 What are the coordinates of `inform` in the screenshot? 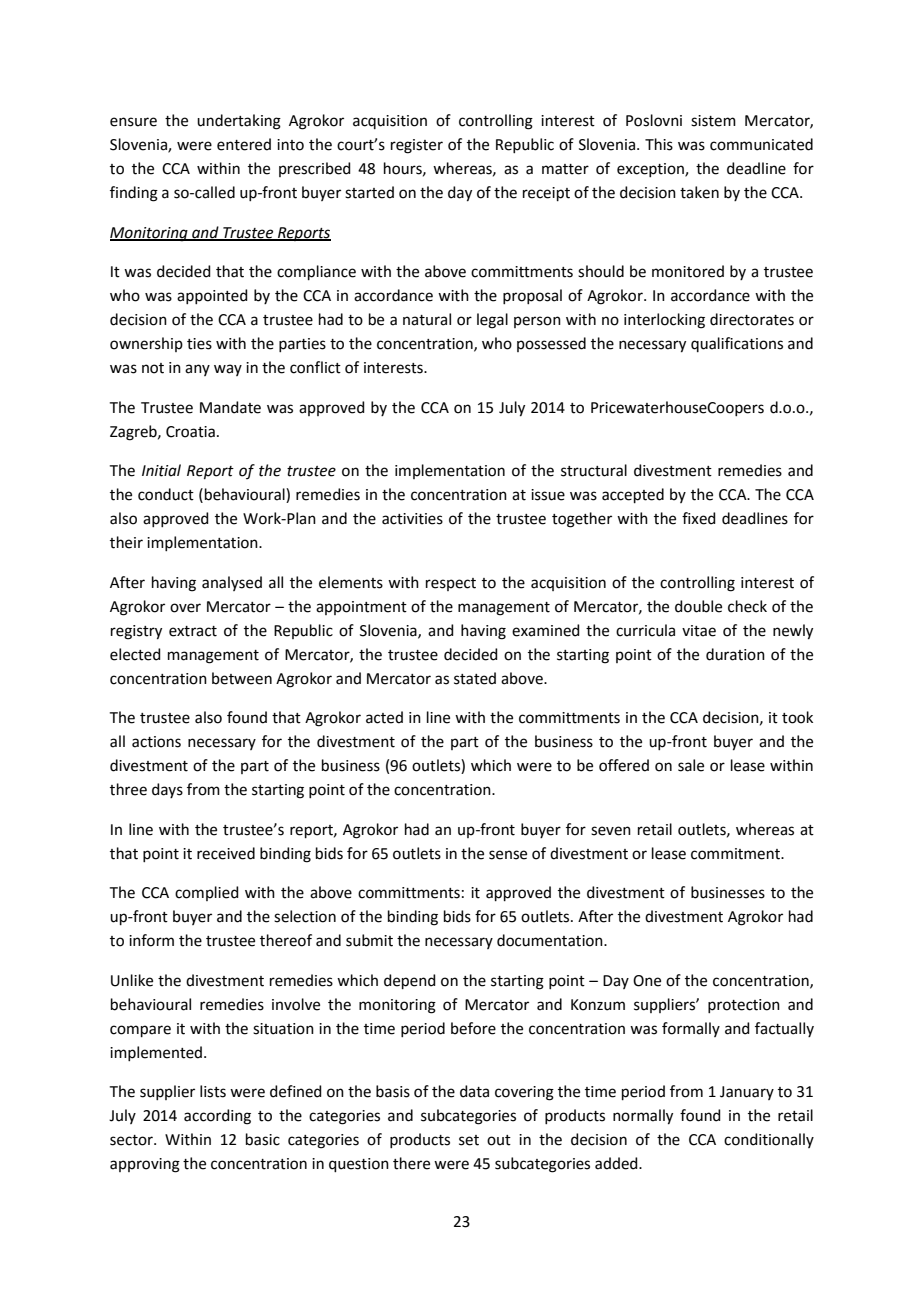 It's located at (151, 940).
